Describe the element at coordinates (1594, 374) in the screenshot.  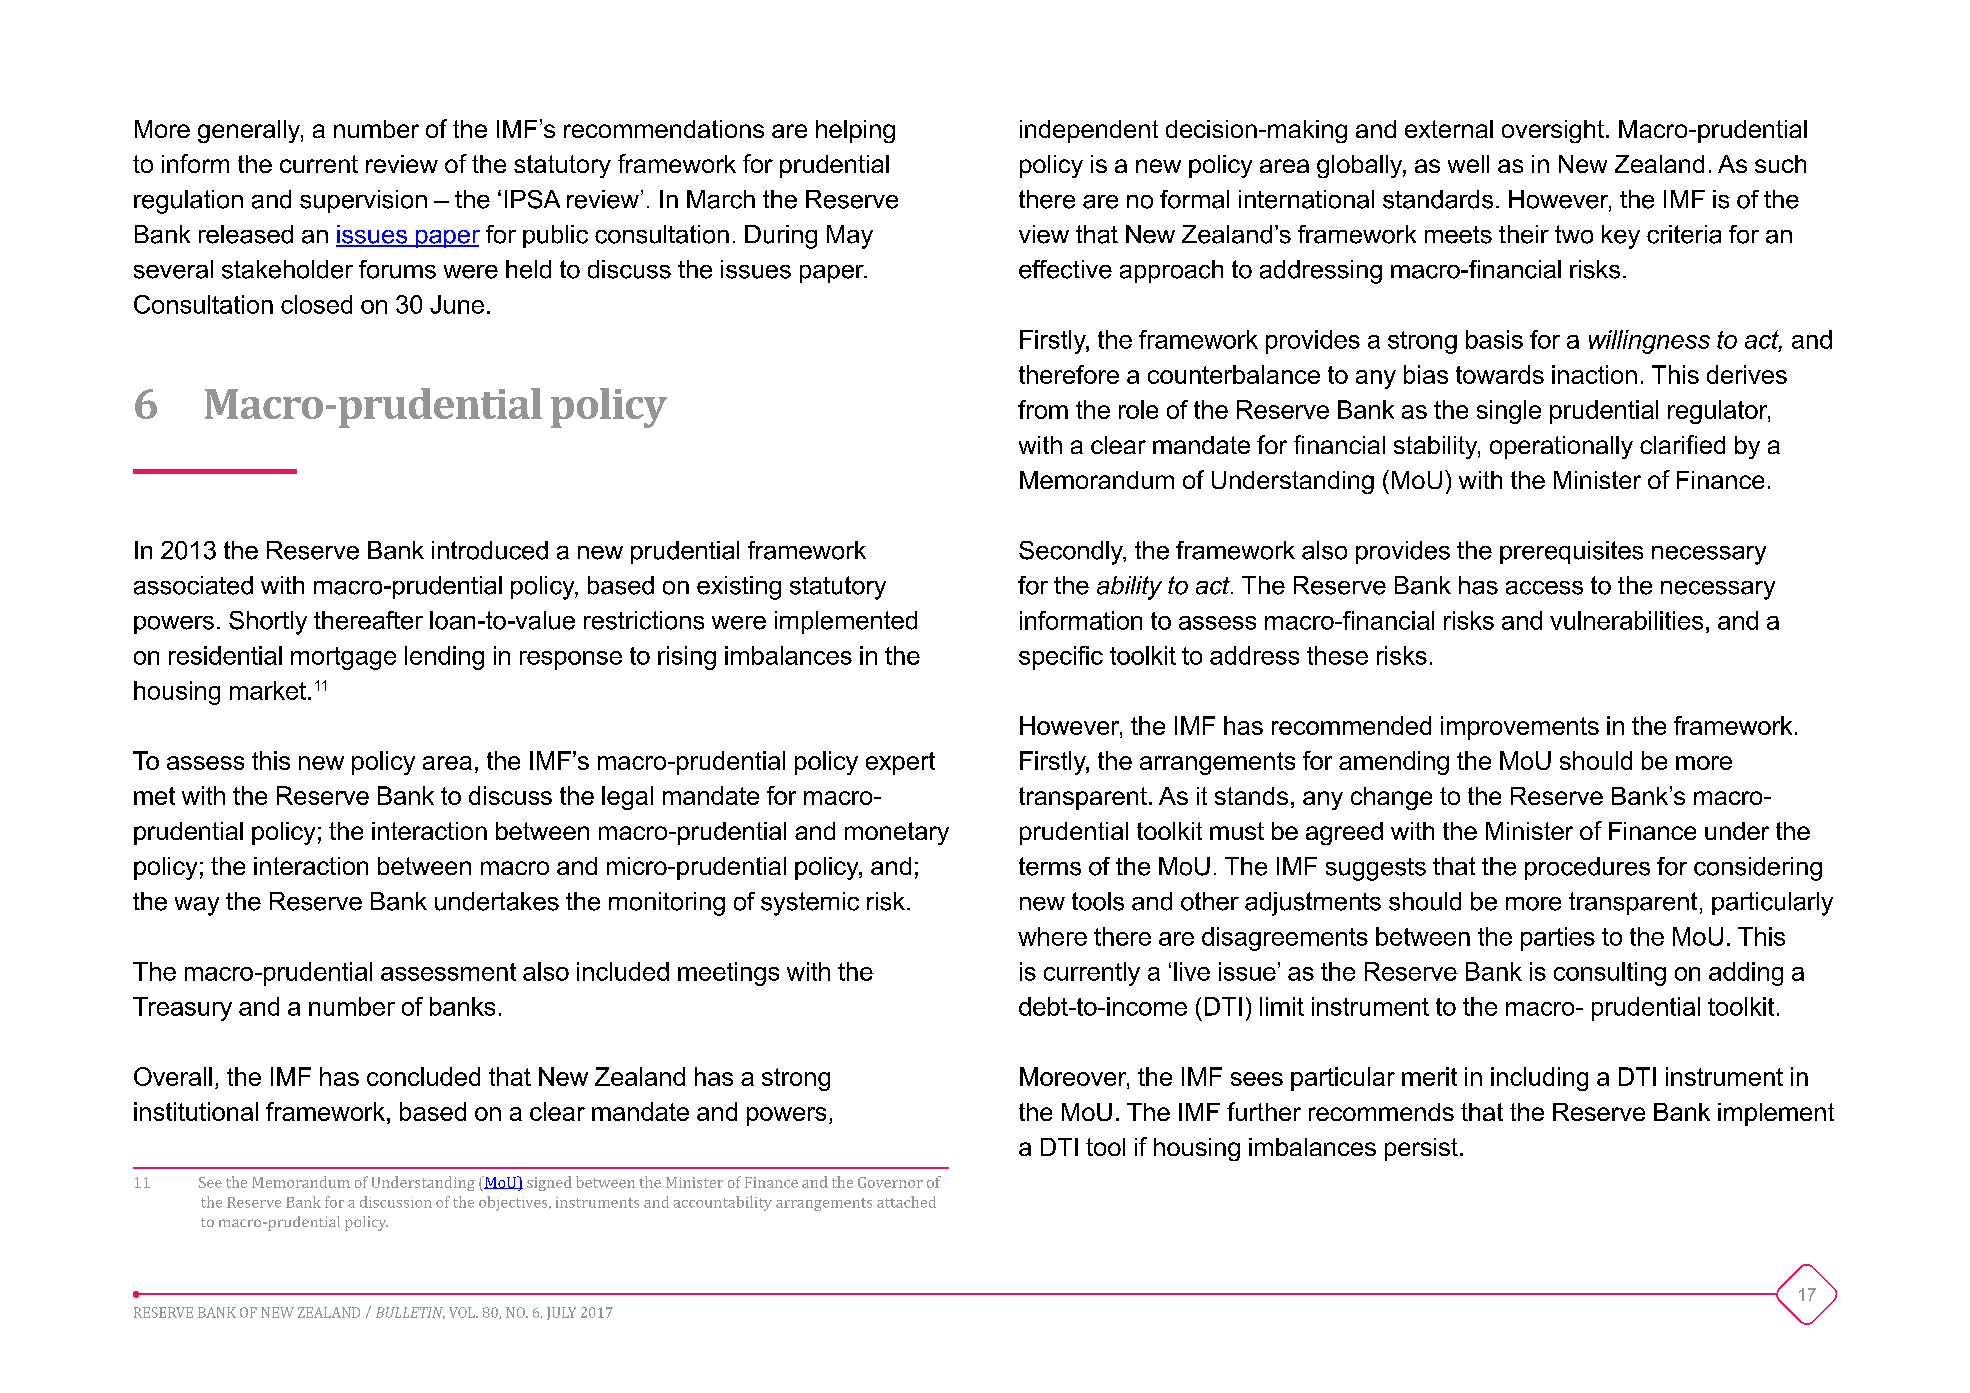
I see `inaction` at that location.
